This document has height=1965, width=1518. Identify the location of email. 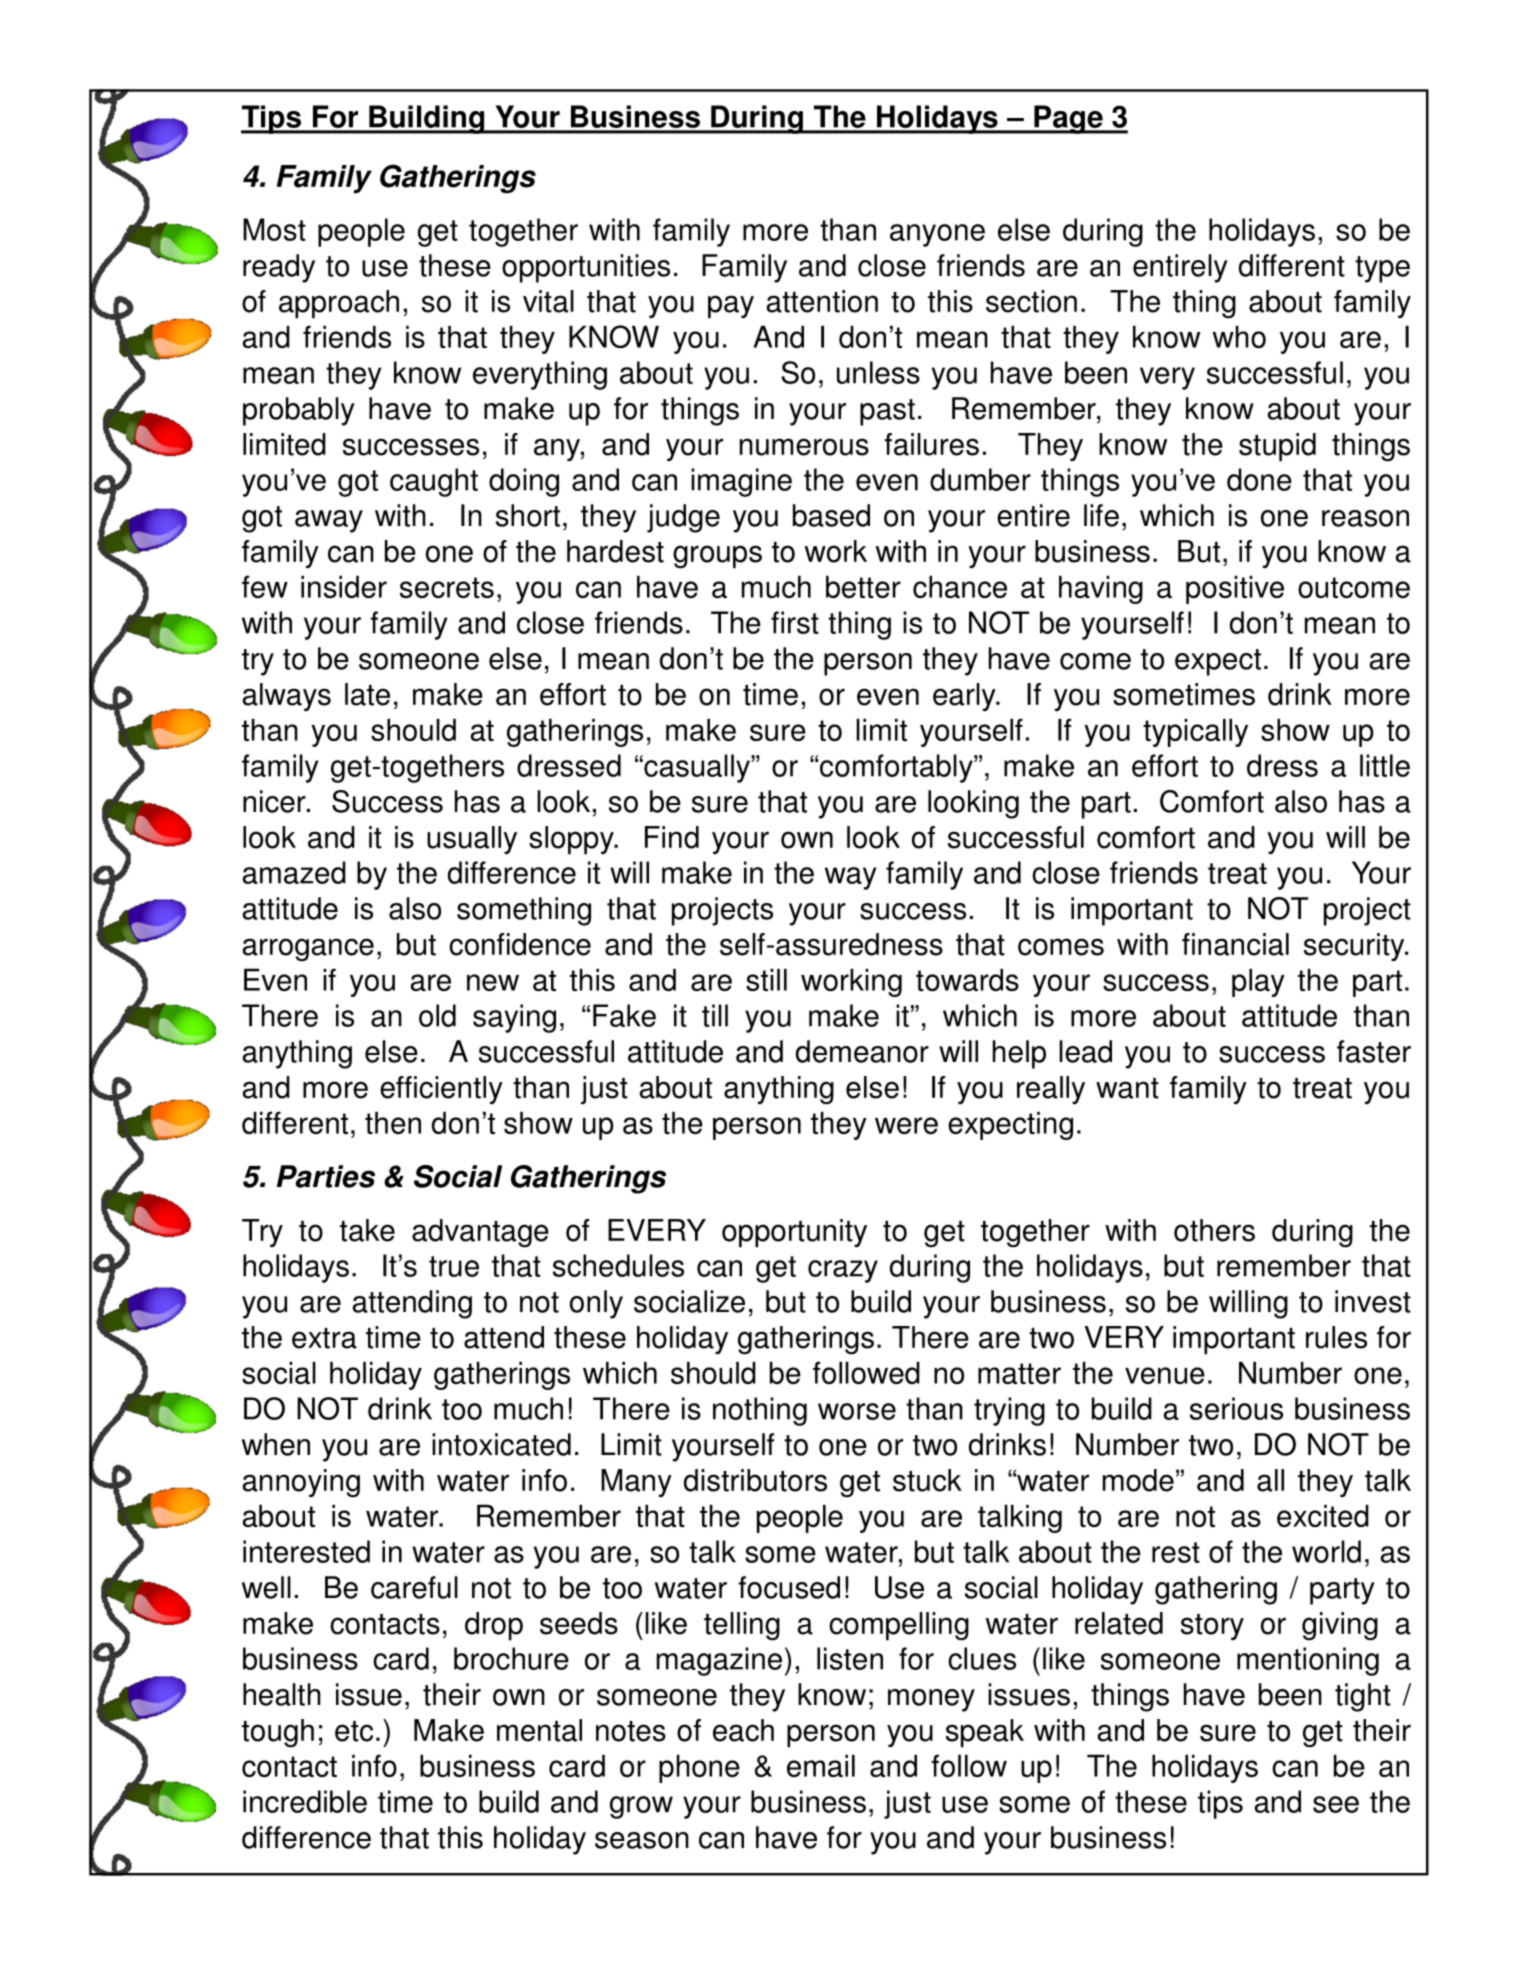
(821, 1765).
